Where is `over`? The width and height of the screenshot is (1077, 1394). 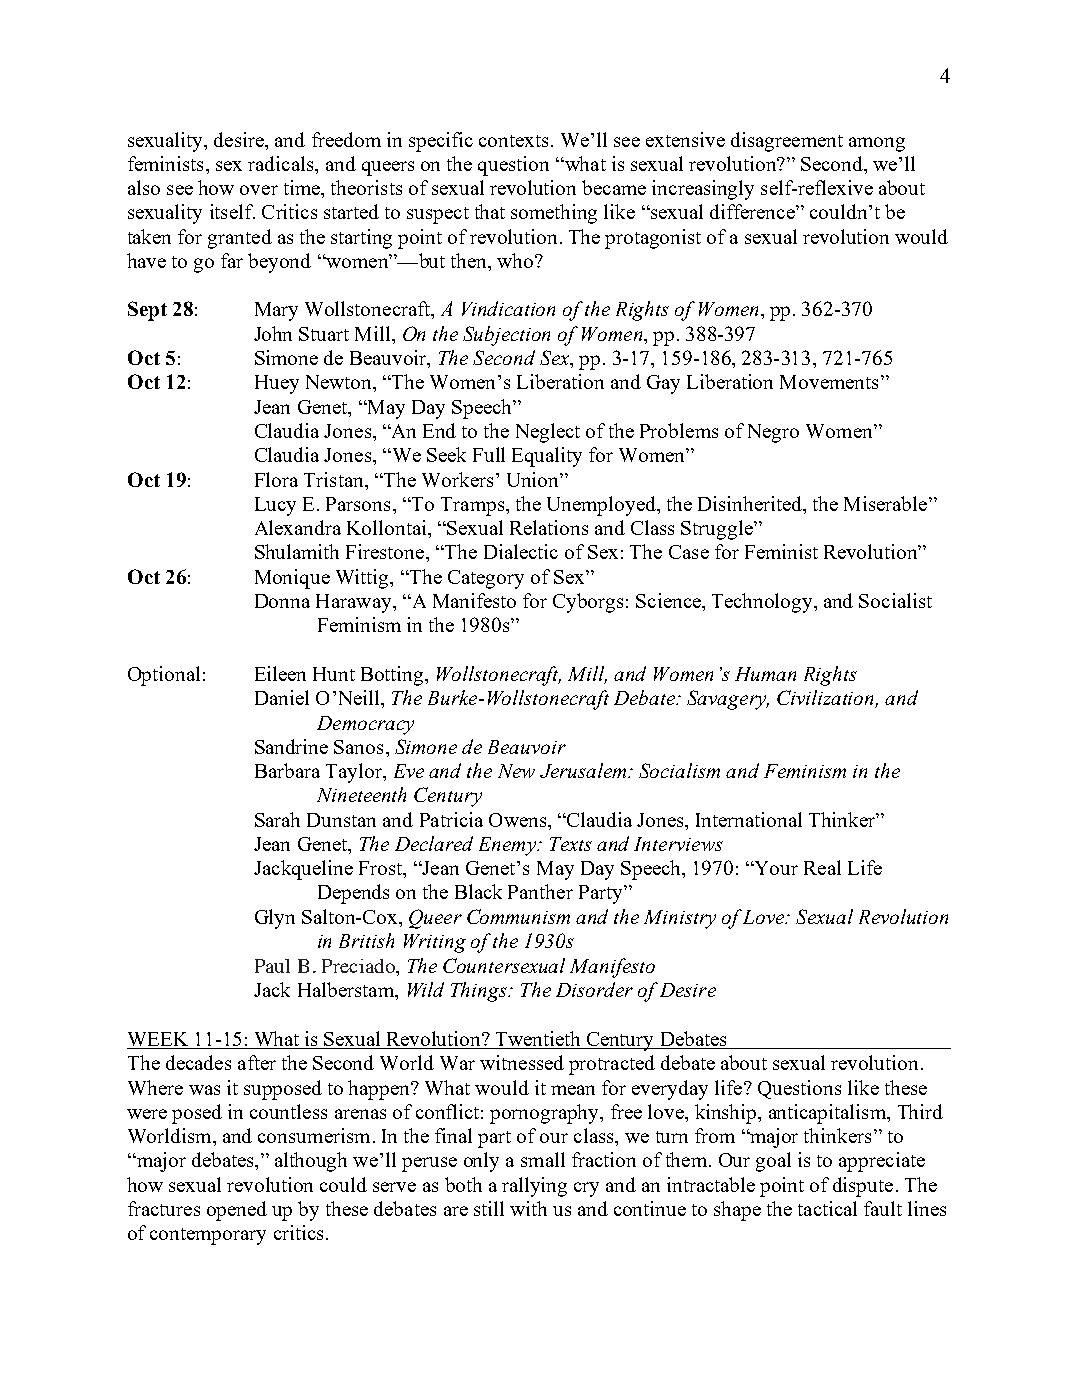 over is located at coordinates (259, 190).
